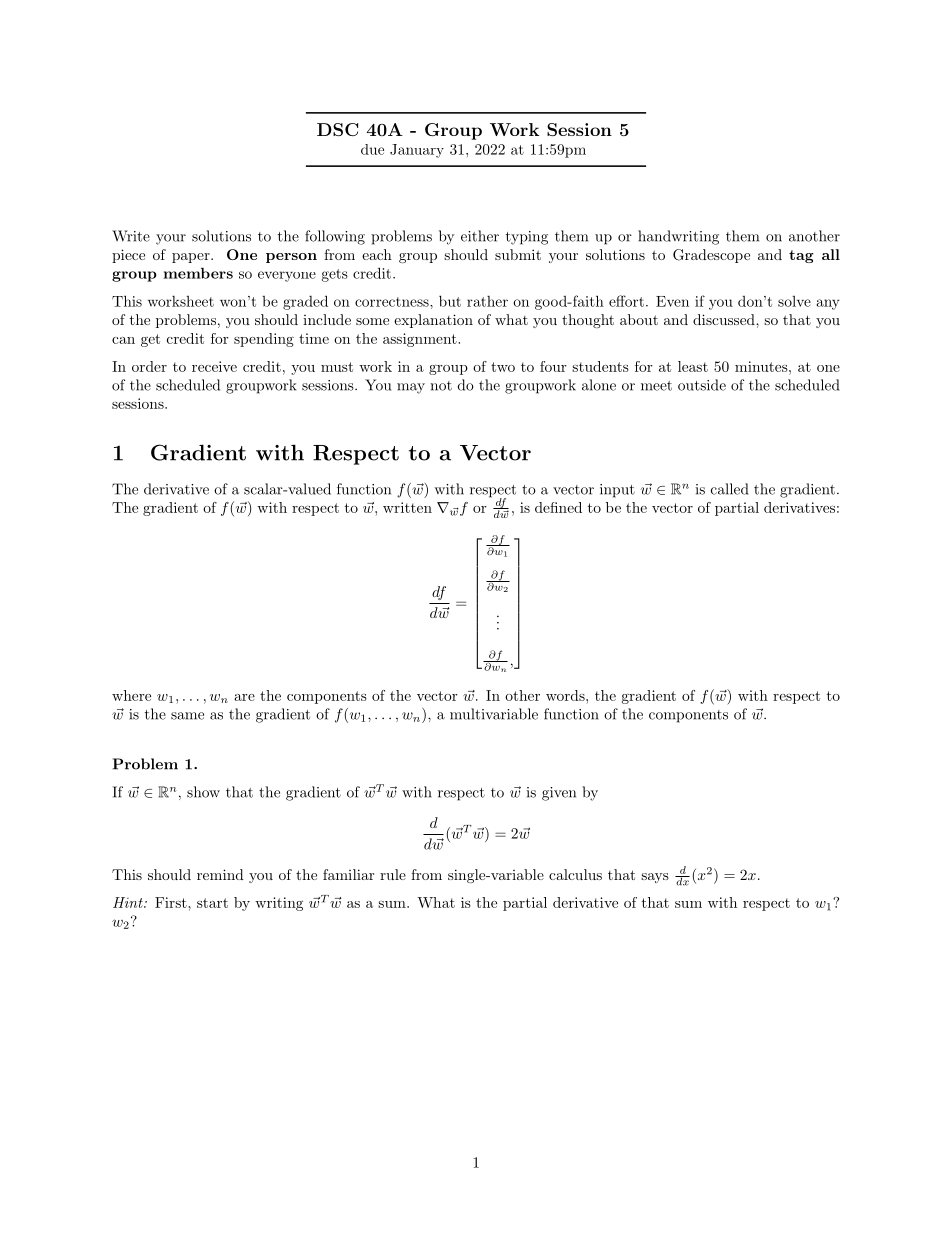 The width and height of the image is (952, 1233). I want to click on January, so click(417, 151).
